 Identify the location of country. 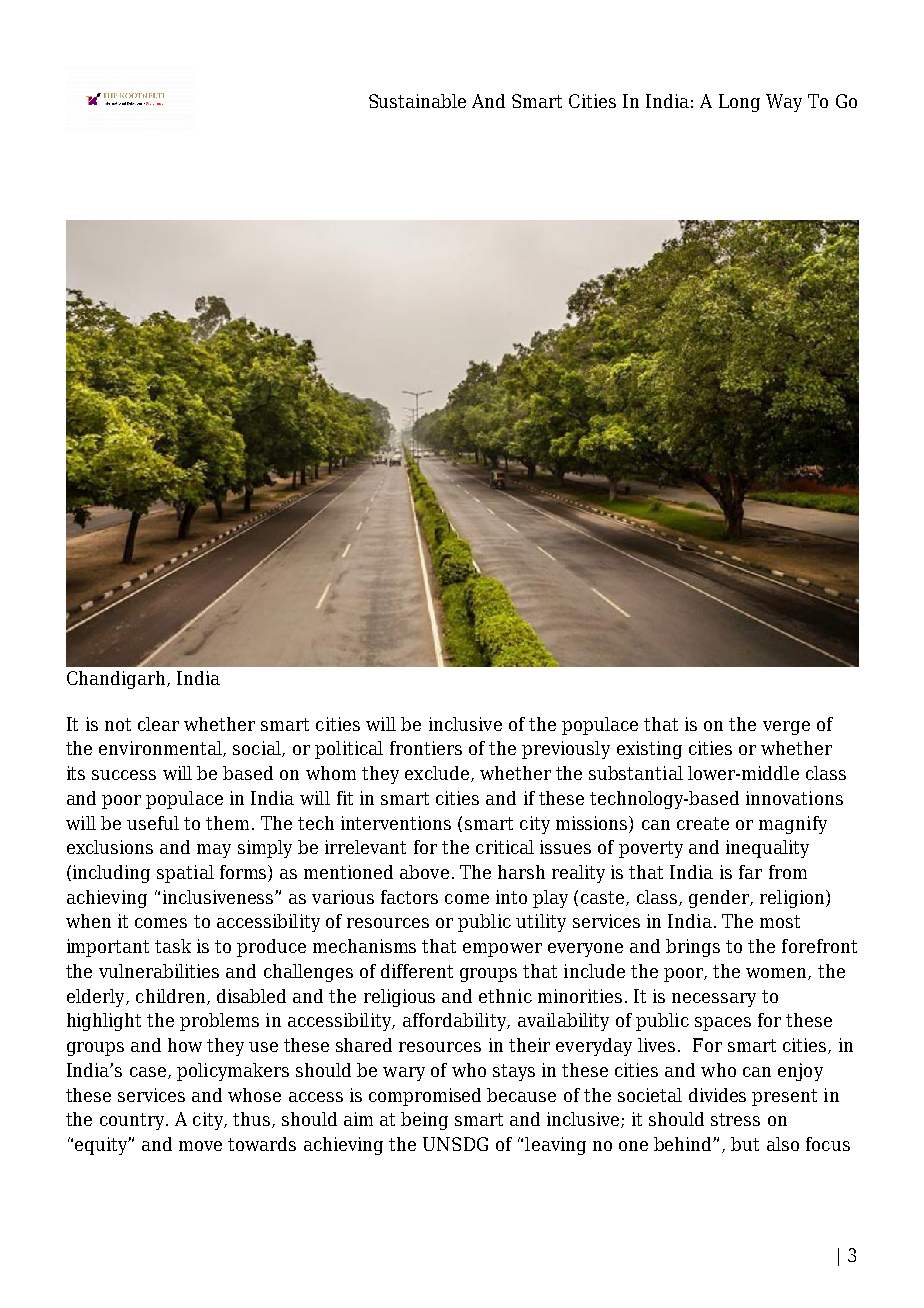
(132, 1121).
